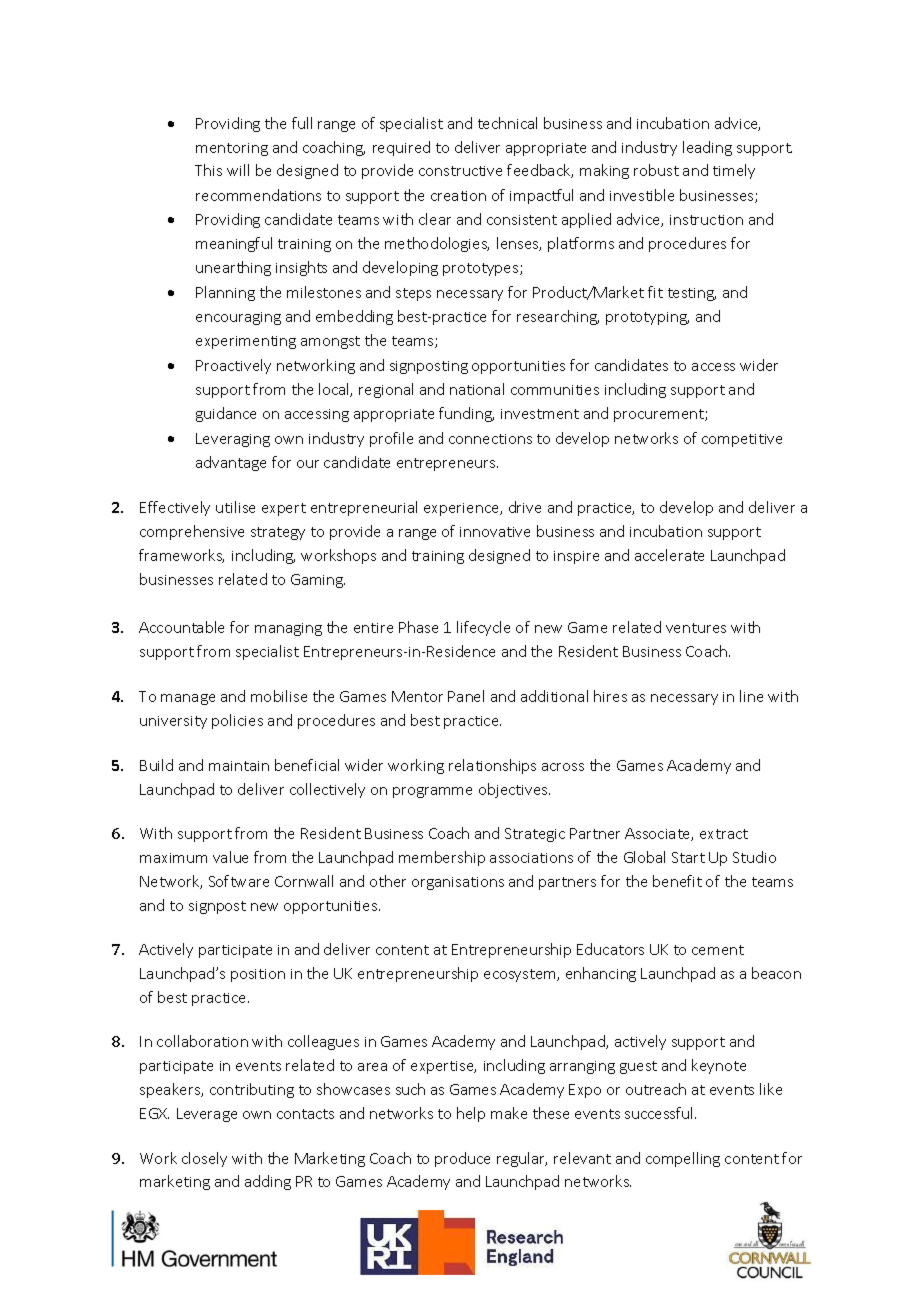 This image has width=924, height=1308. Describe the element at coordinates (238, 170) in the image. I see `will` at that location.
